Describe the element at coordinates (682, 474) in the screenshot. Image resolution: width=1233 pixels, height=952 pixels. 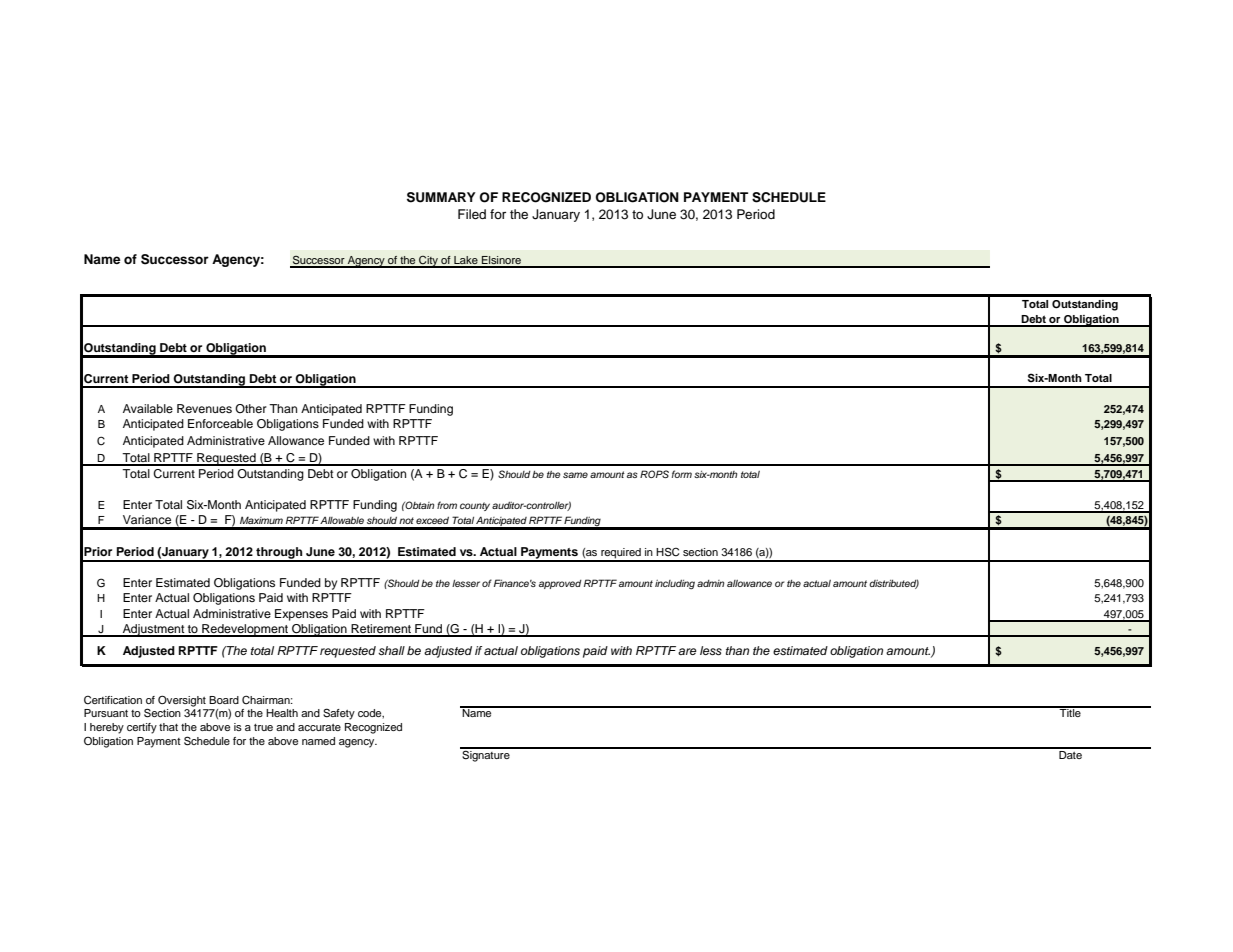
I see `form` at that location.
